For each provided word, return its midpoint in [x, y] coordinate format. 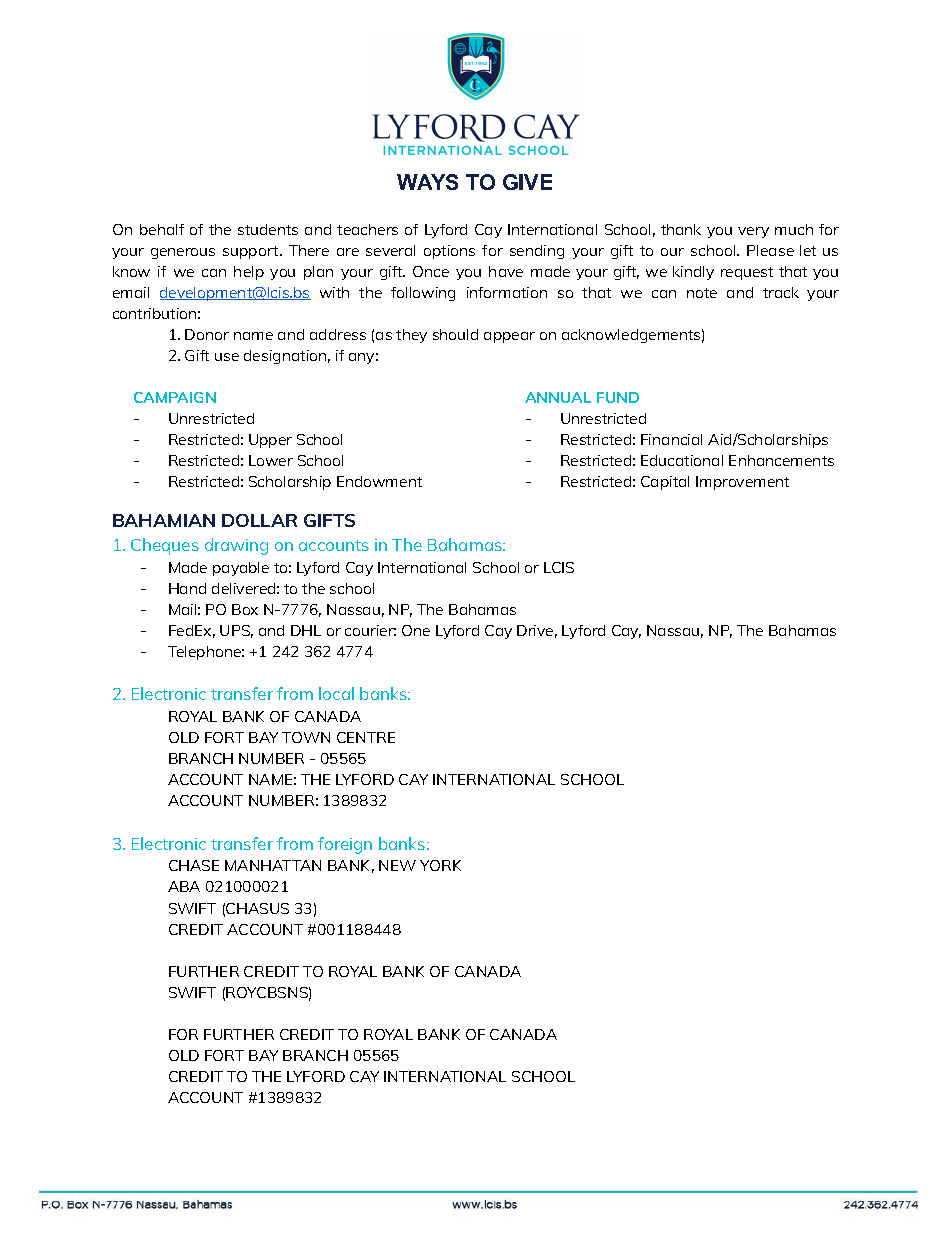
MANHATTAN [273, 865]
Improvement [742, 483]
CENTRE [366, 737]
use [227, 357]
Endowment [379, 481]
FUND [618, 397]
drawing [236, 546]
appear [509, 337]
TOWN [306, 737]
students [268, 229]
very [753, 232]
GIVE [527, 182]
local [336, 693]
